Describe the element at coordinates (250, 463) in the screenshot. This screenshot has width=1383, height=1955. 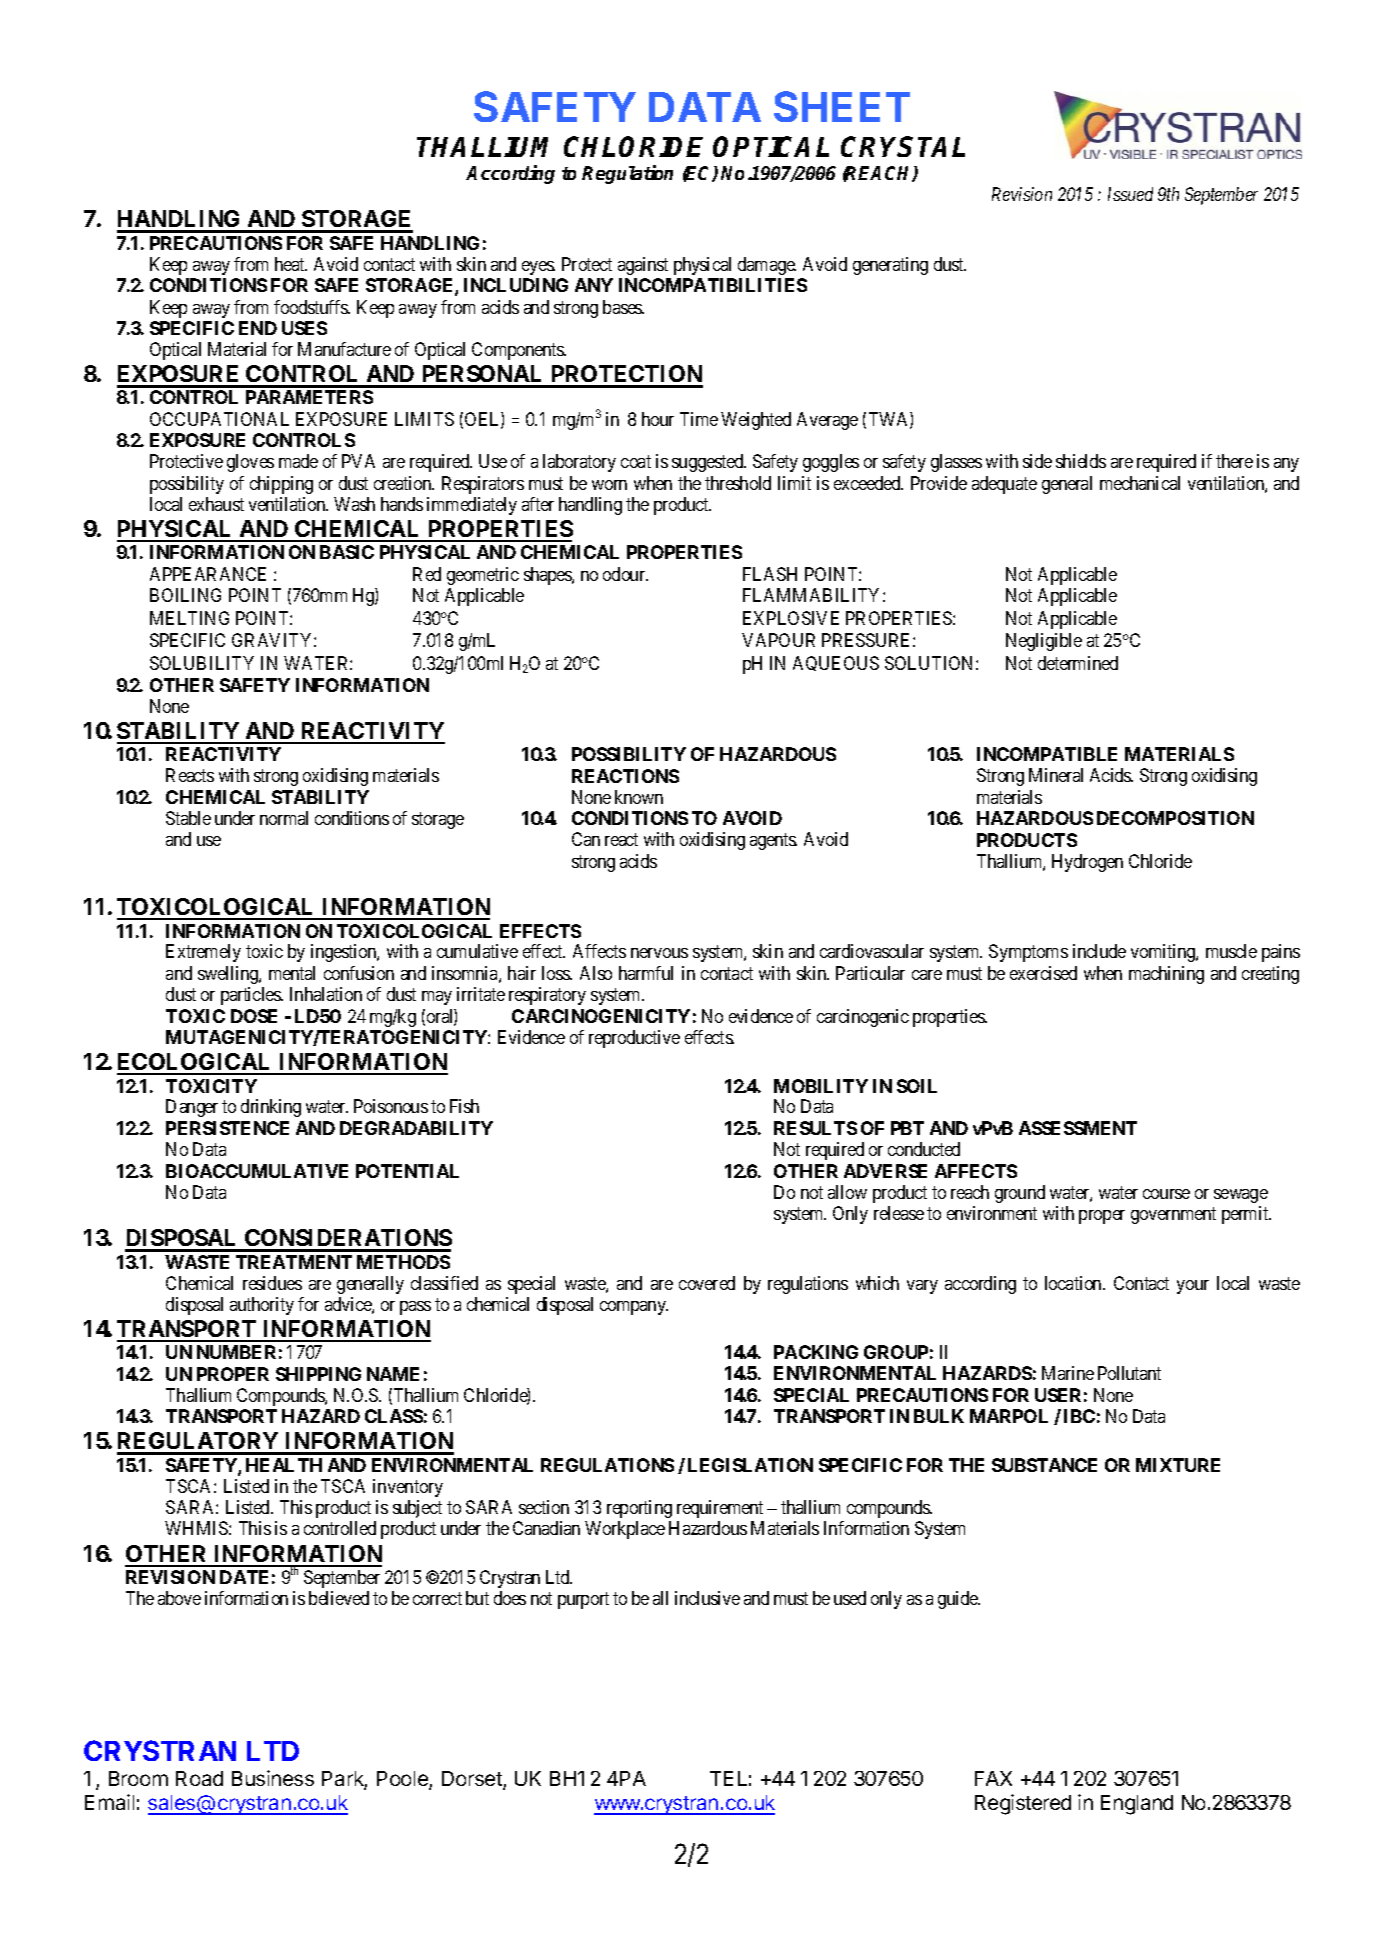
I see `gloves` at that location.
